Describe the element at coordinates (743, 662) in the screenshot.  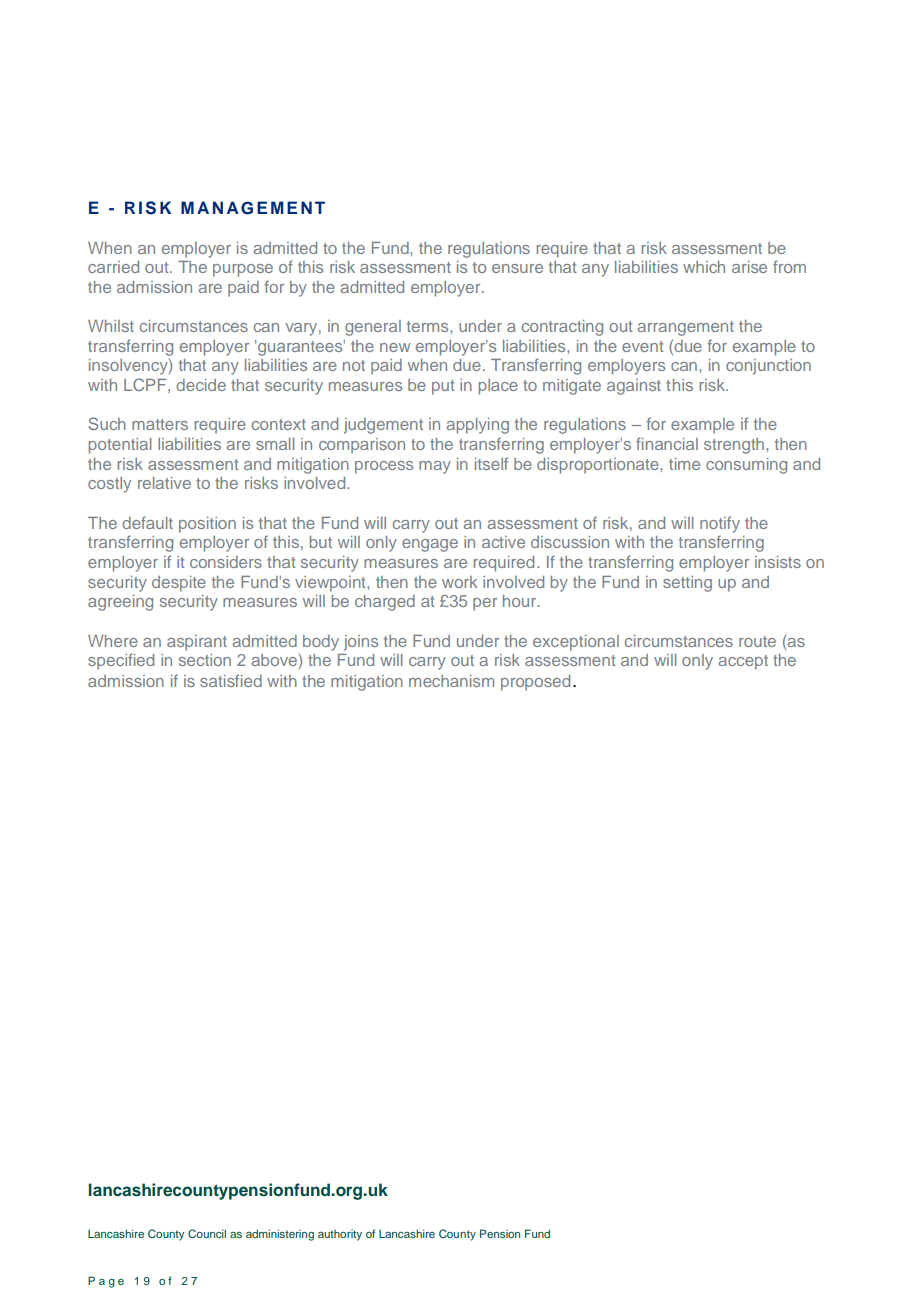
I see `accept` at that location.
